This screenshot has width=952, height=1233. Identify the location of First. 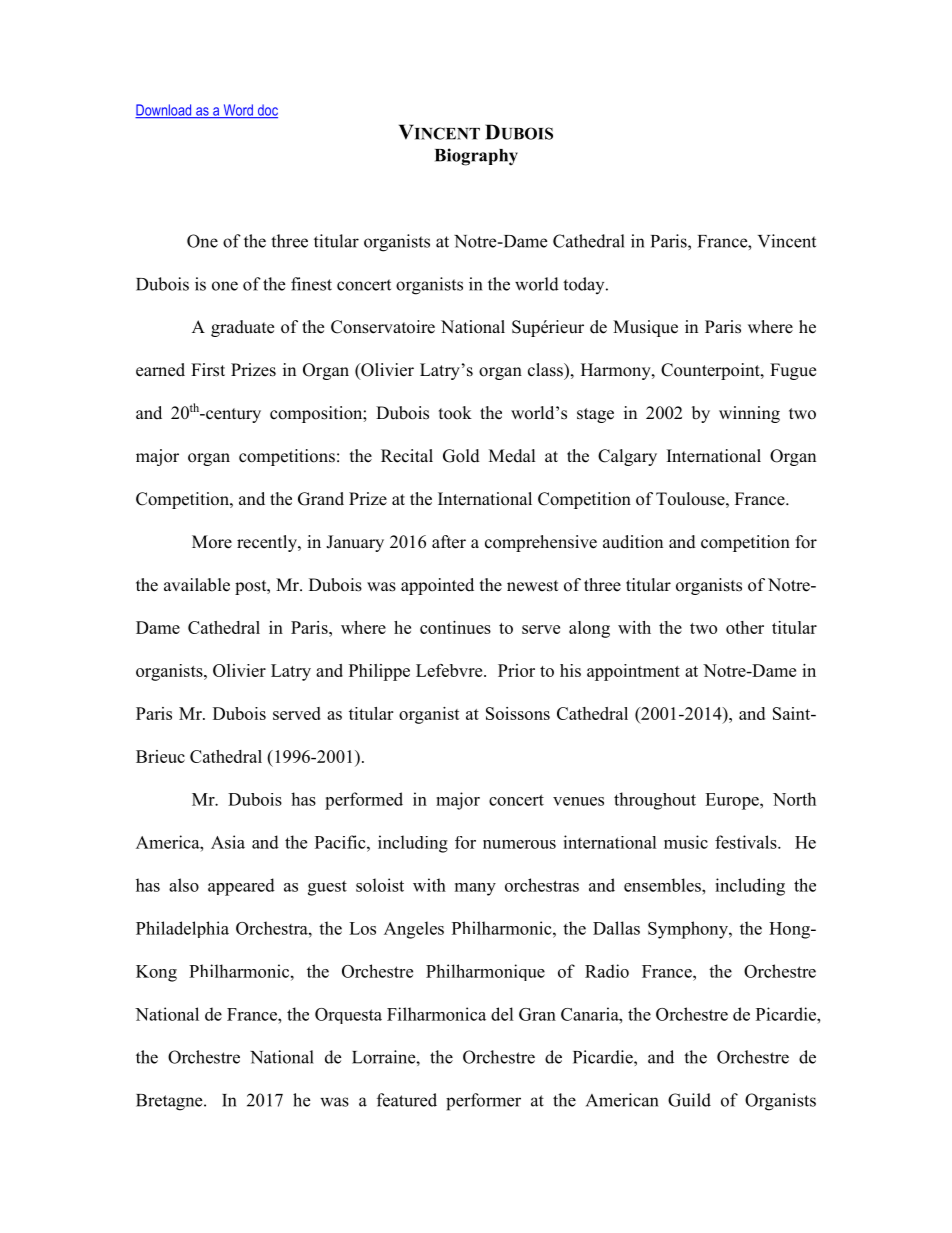
(208, 370).
